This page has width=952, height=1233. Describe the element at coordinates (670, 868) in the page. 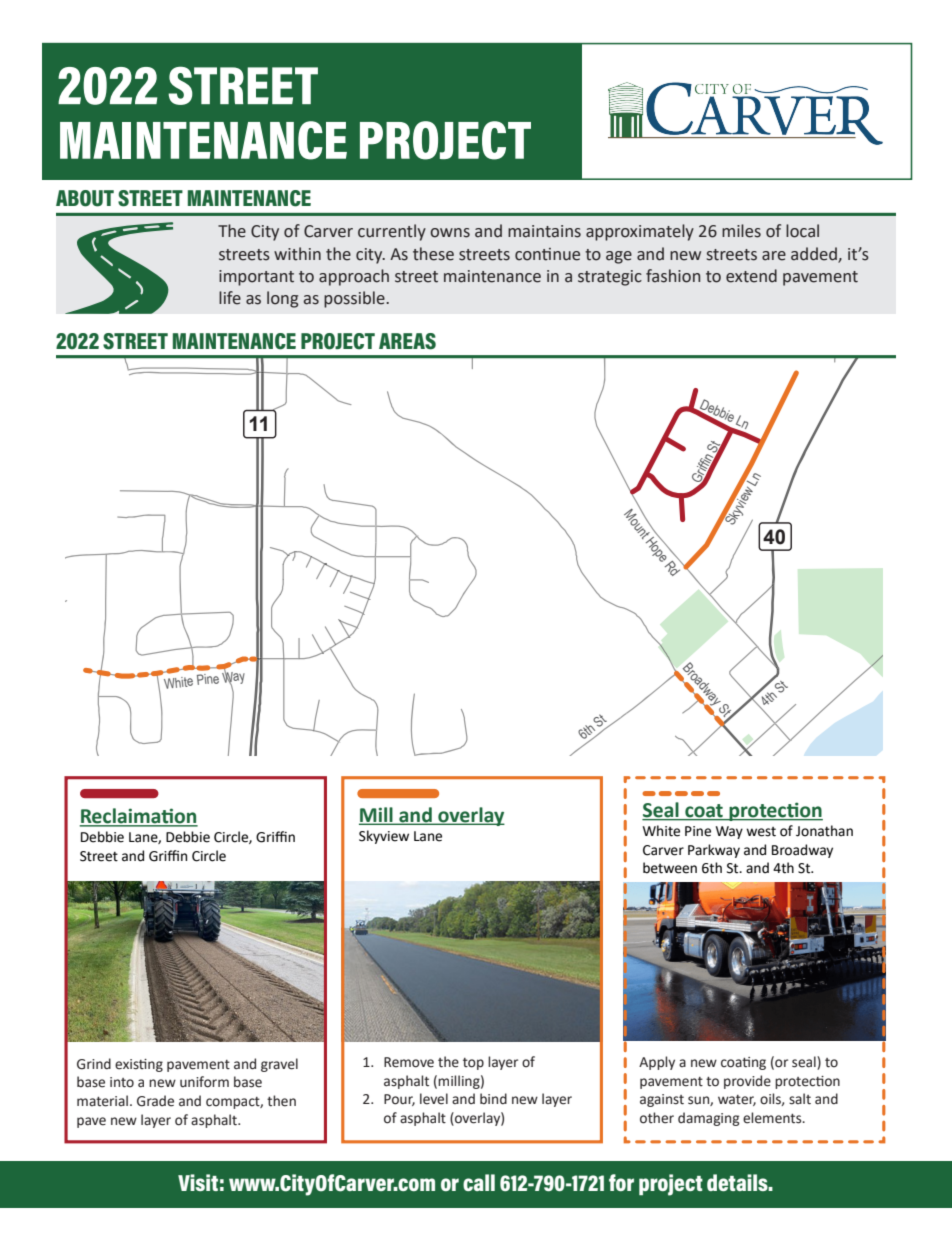

I see `between` at that location.
